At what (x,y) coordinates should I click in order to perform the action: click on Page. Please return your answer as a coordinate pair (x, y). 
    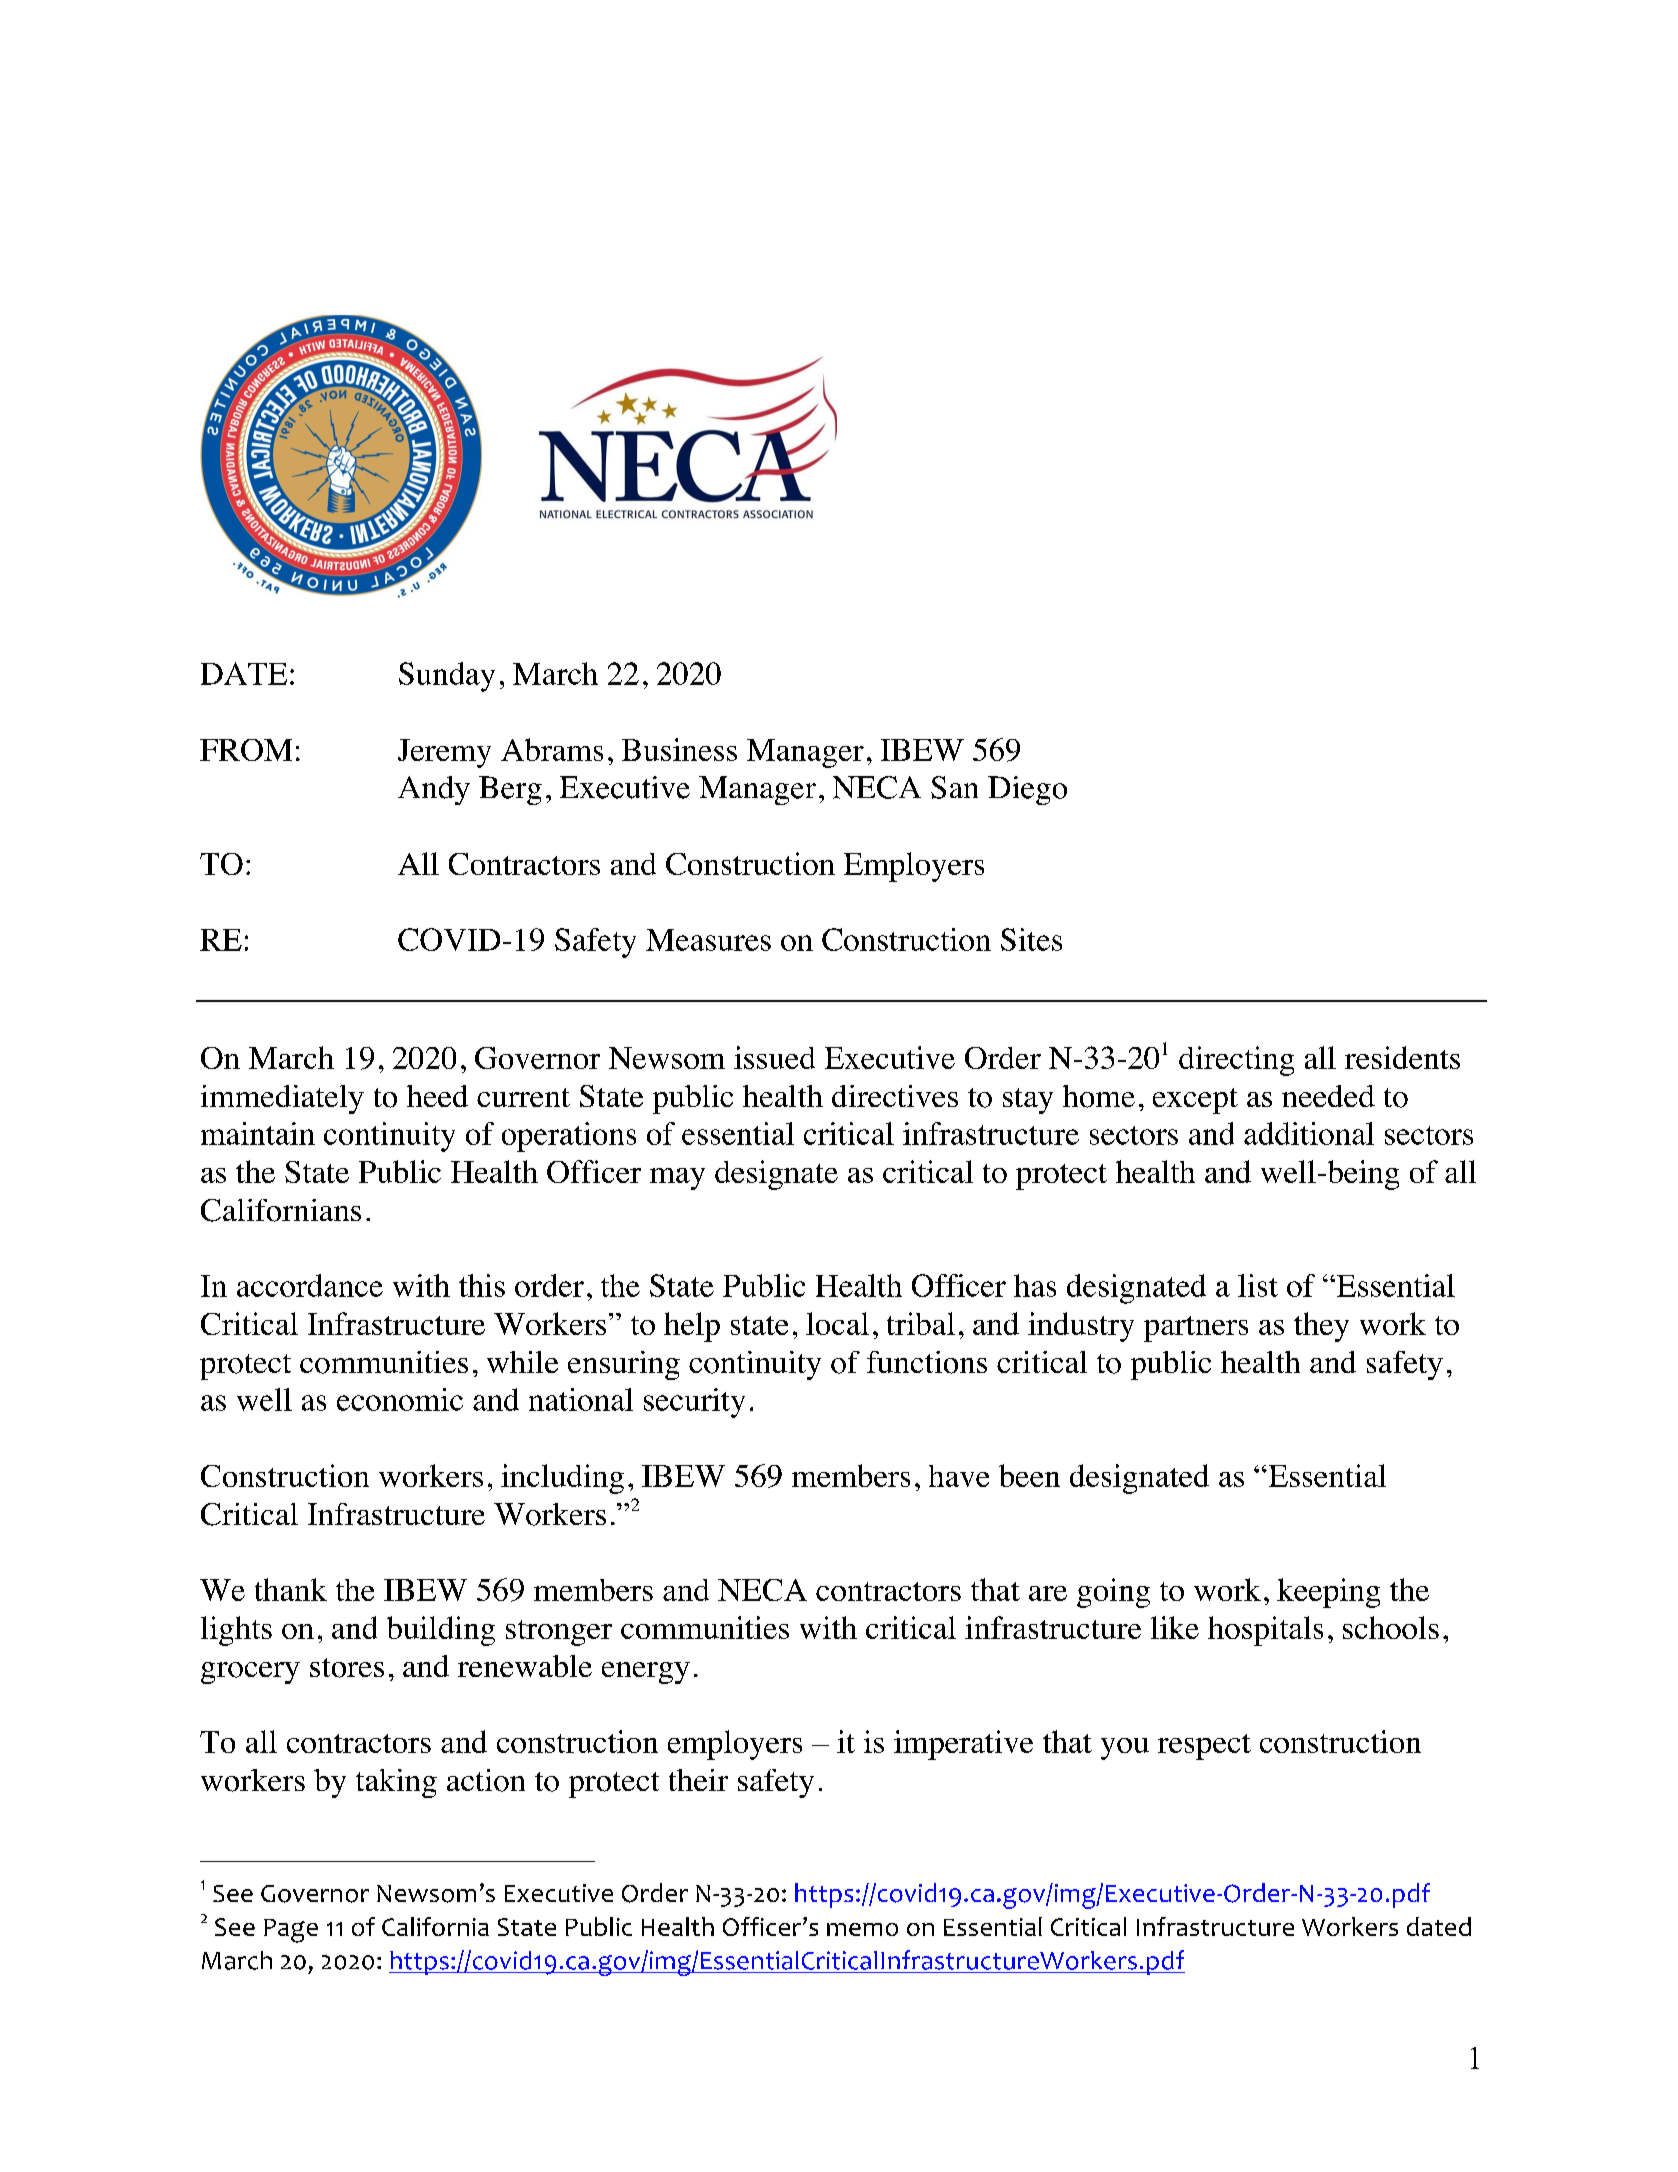
    Looking at the image, I should click on (291, 1931).
